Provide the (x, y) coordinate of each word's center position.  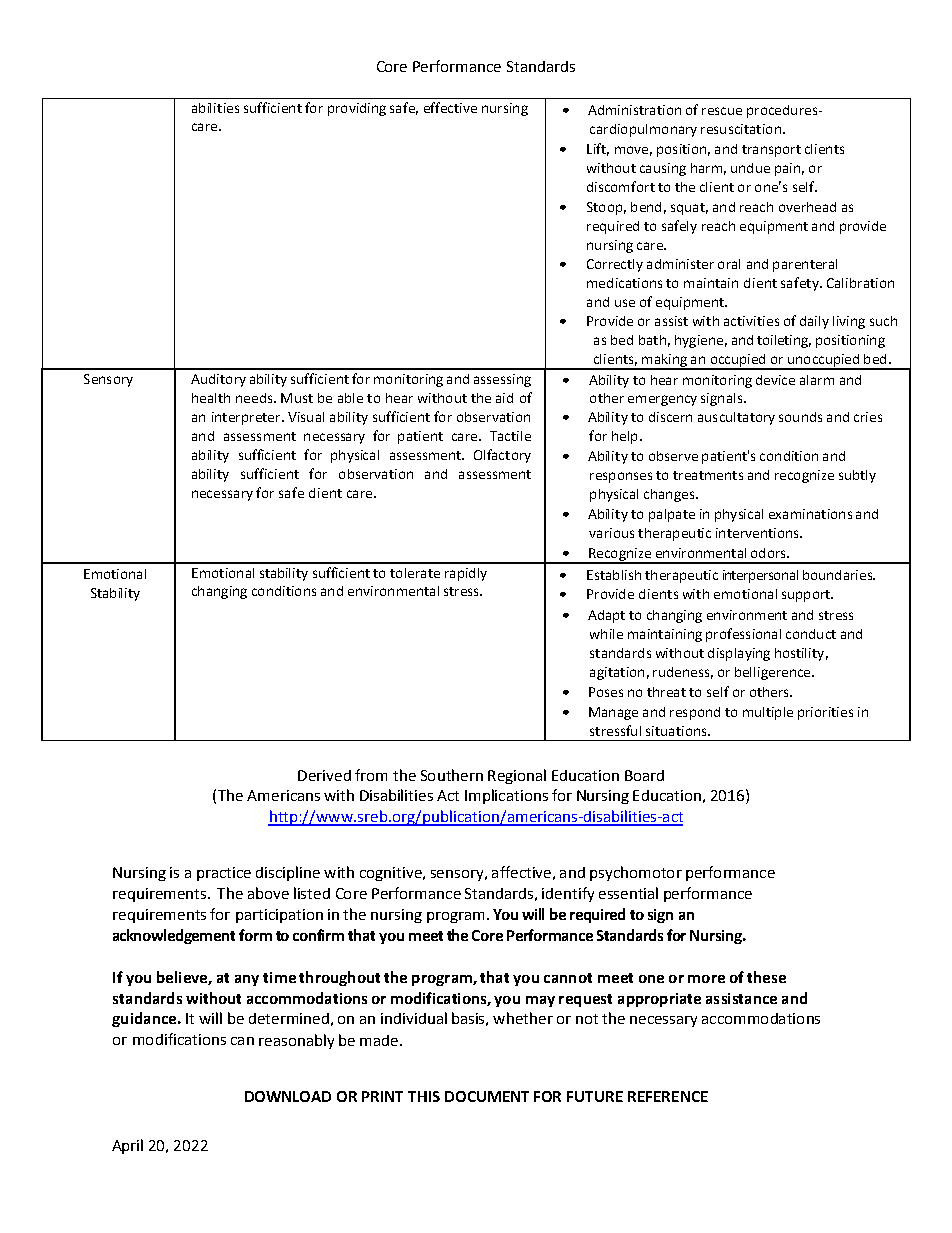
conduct (811, 634)
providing (357, 109)
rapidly (466, 574)
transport (771, 151)
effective (450, 107)
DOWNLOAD (288, 1096)
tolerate (415, 573)
